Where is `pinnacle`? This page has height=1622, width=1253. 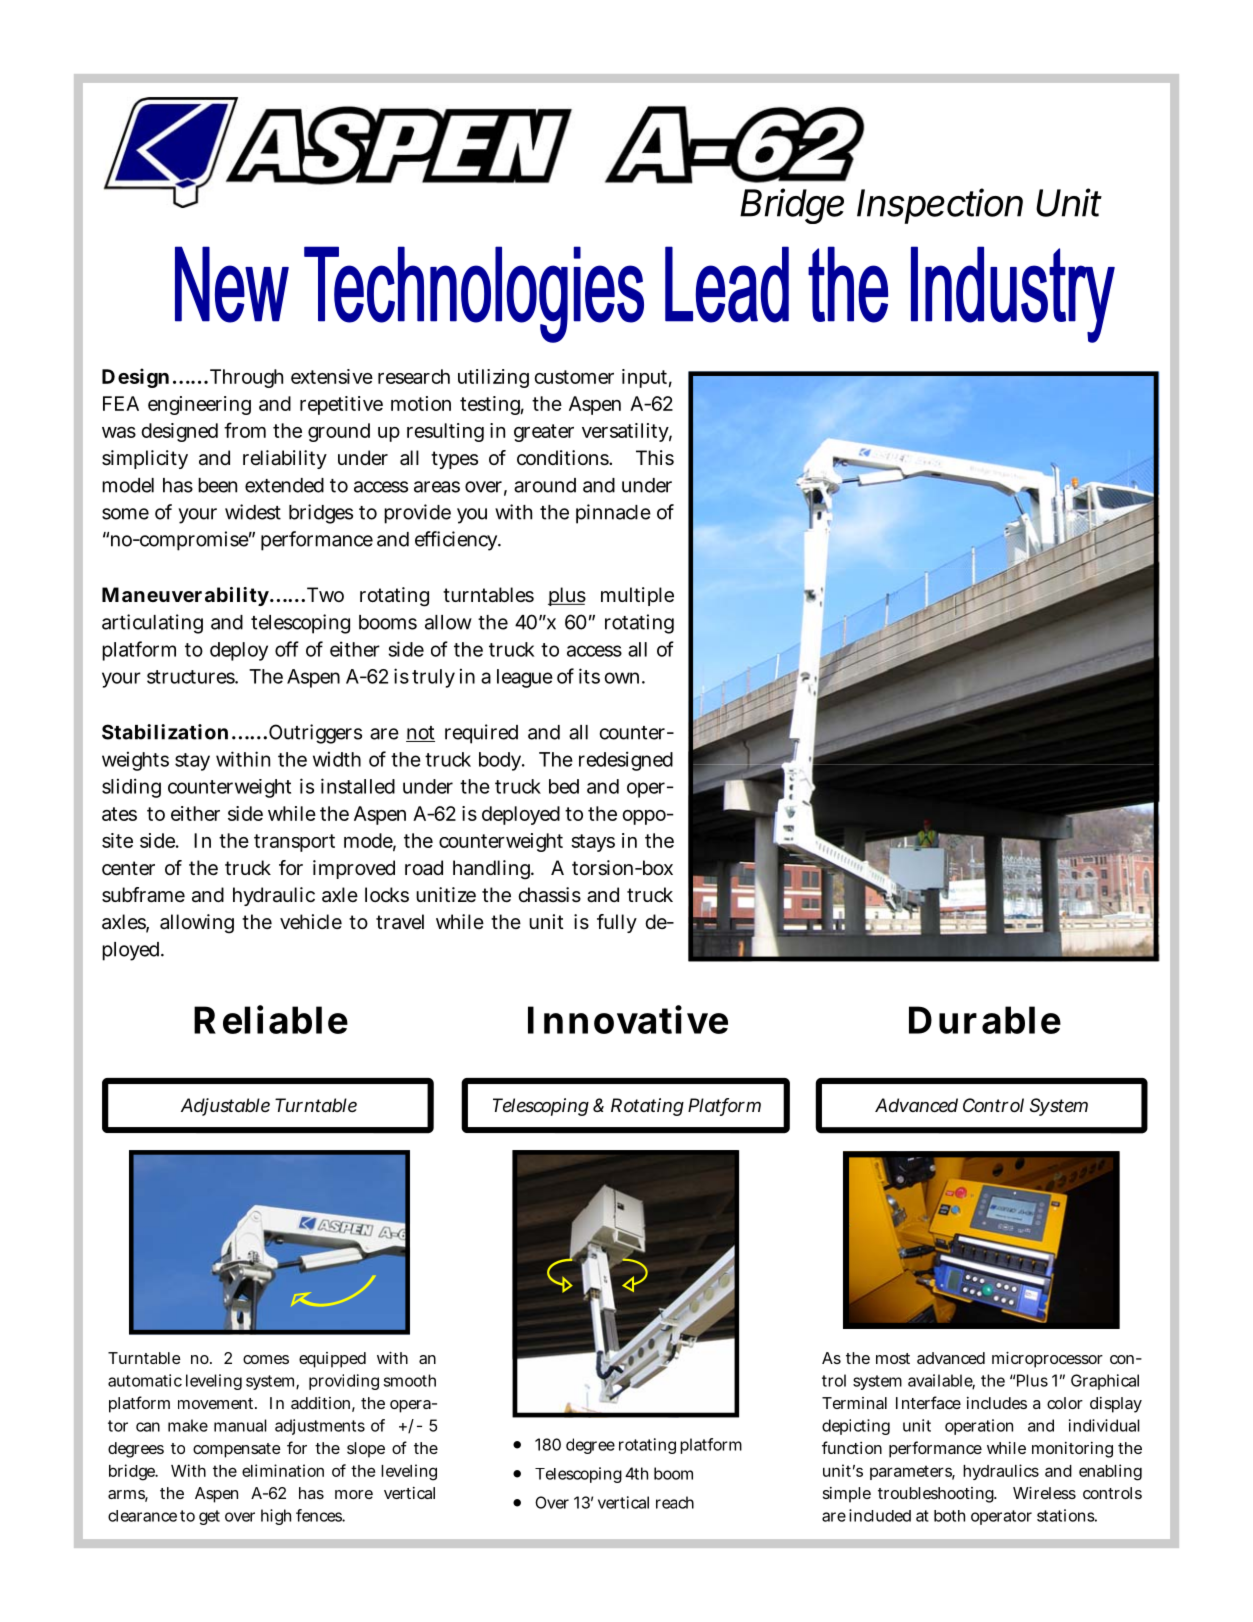 pinnacle is located at coordinates (613, 514).
